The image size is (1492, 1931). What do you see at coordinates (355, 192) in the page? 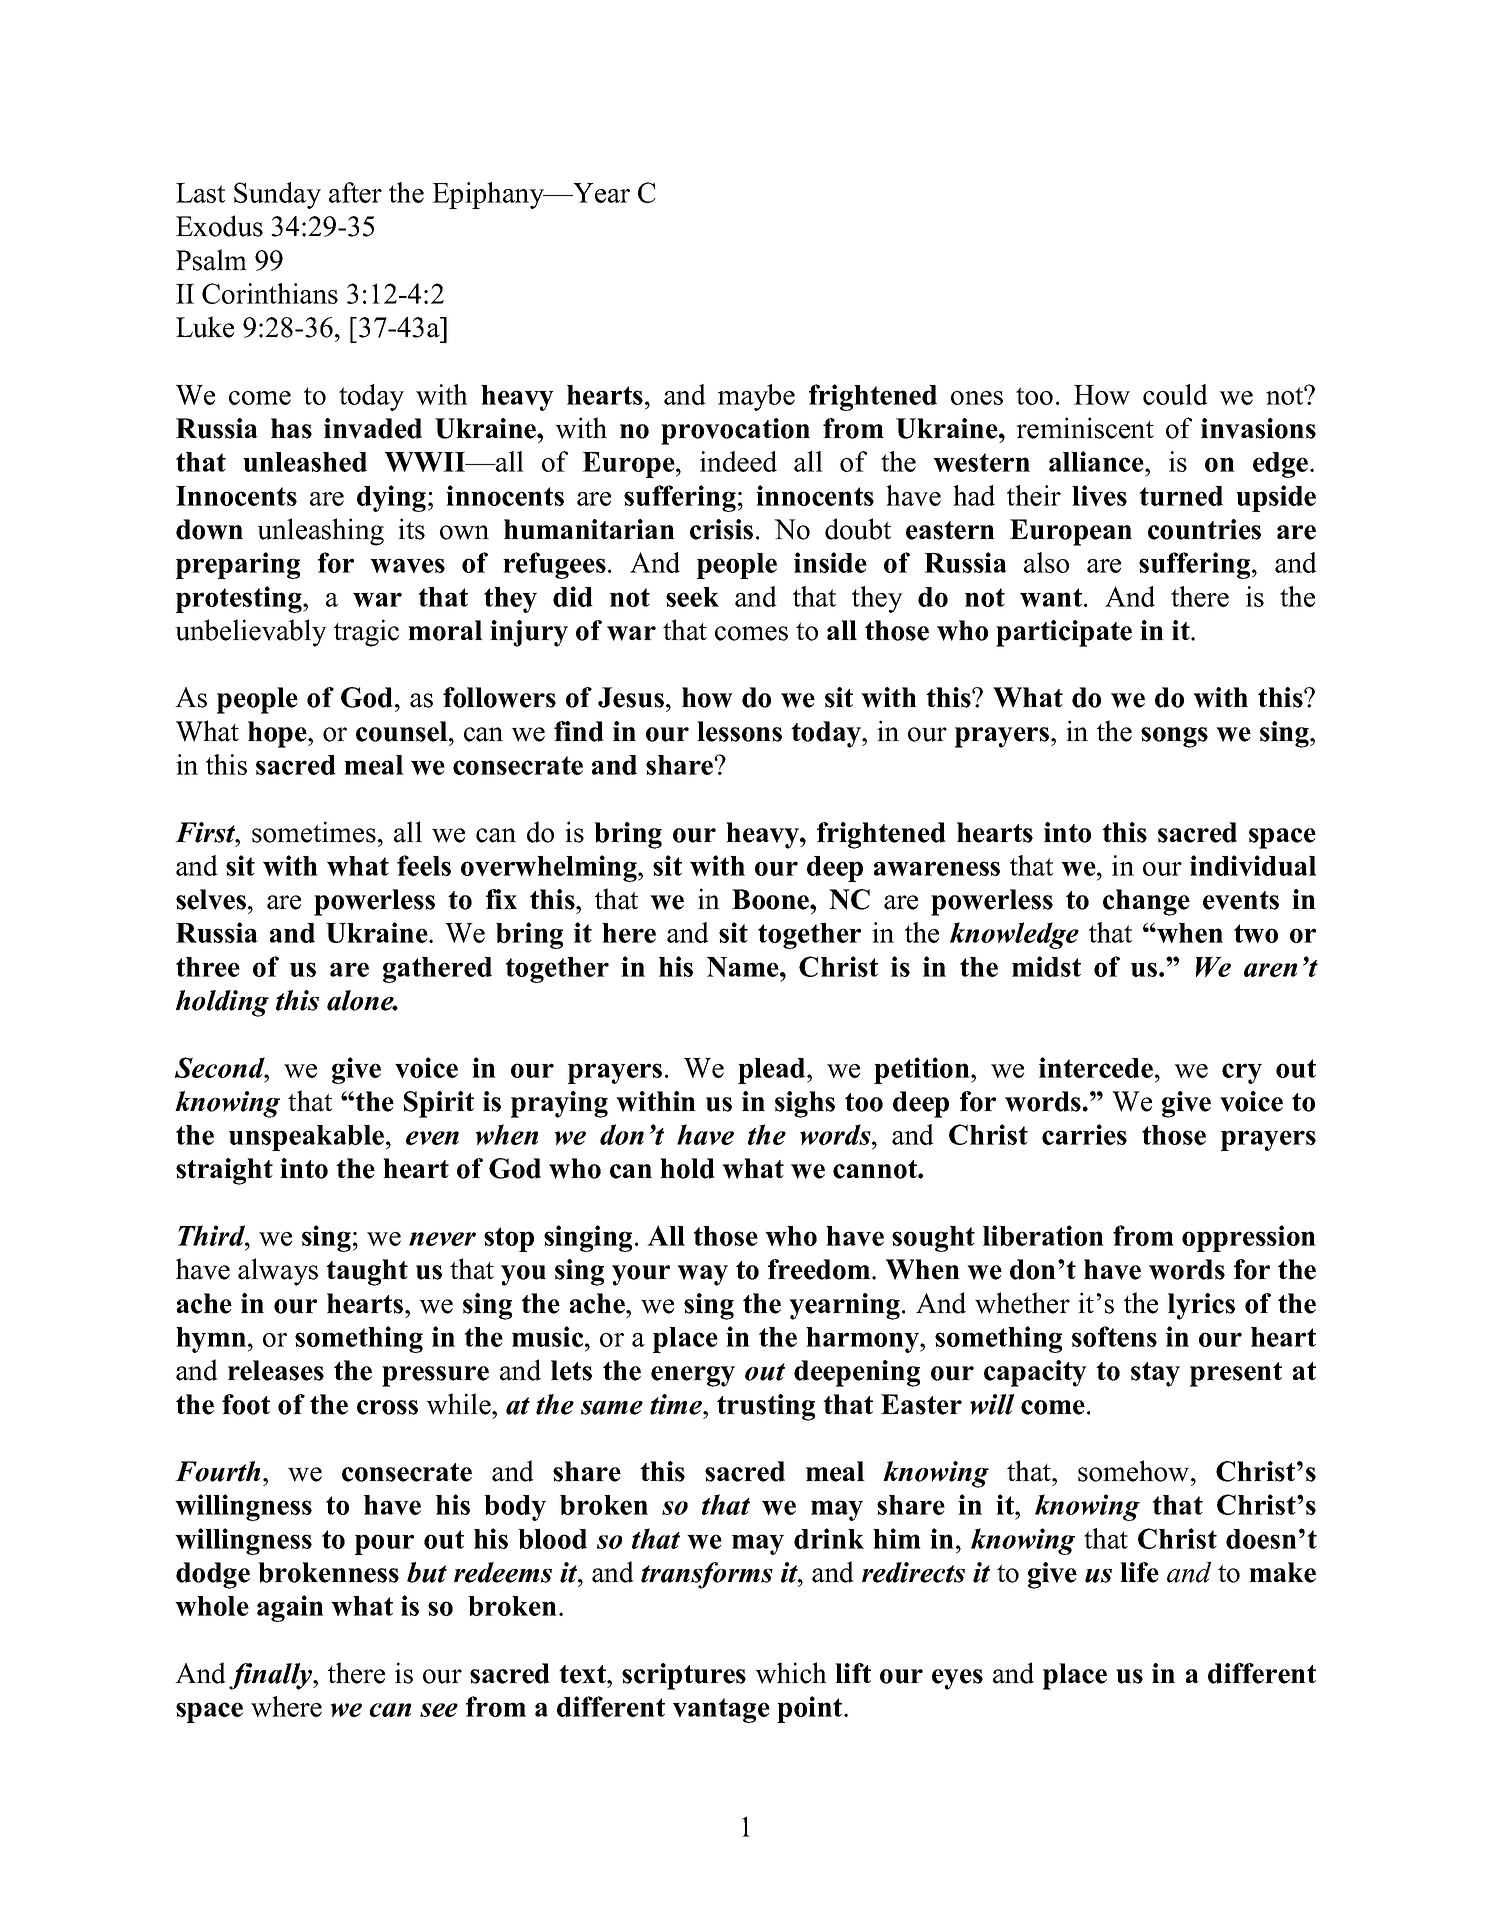
I see `after` at bounding box center [355, 192].
